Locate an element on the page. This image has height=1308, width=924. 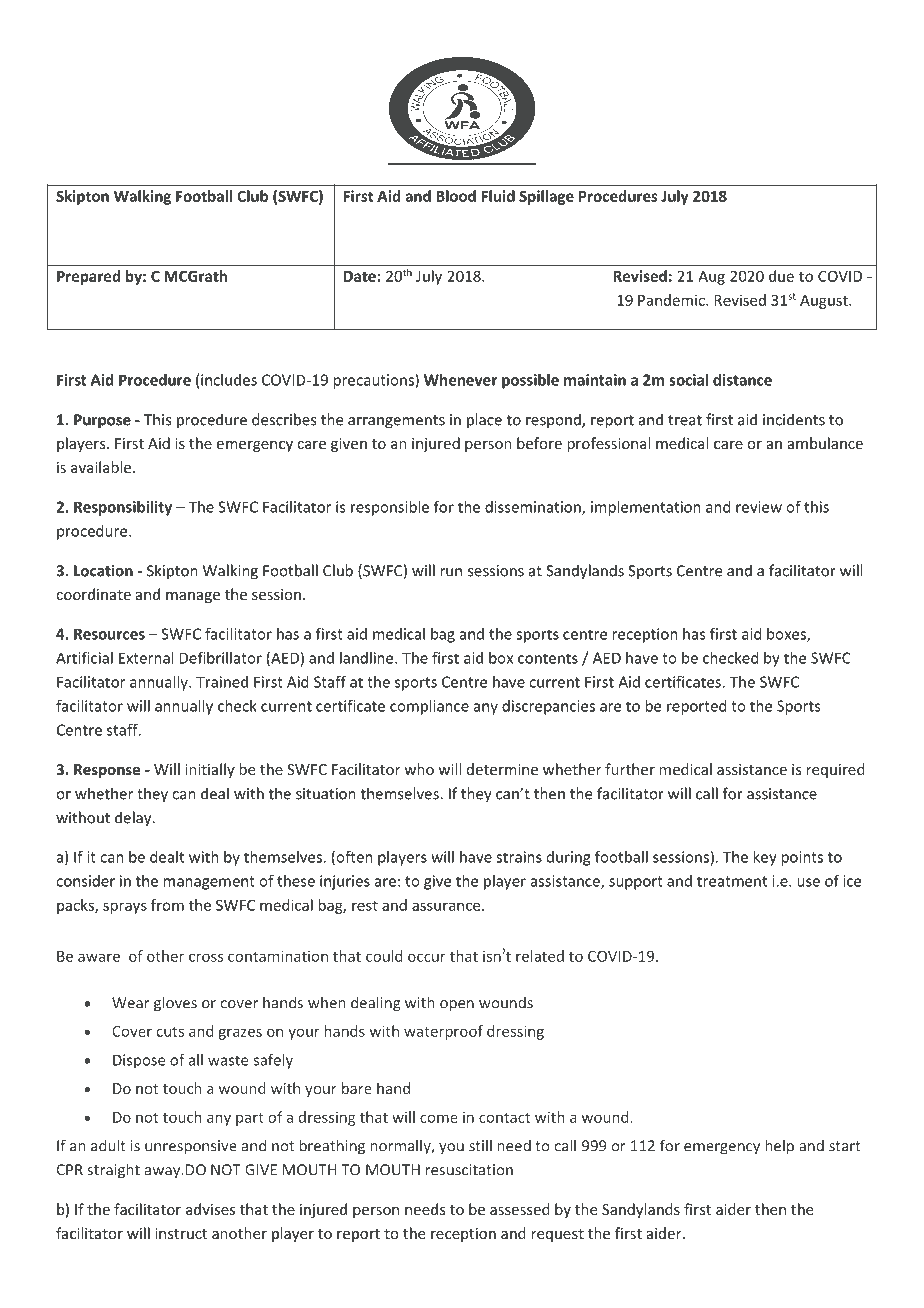
Prepared is located at coordinates (88, 277).
